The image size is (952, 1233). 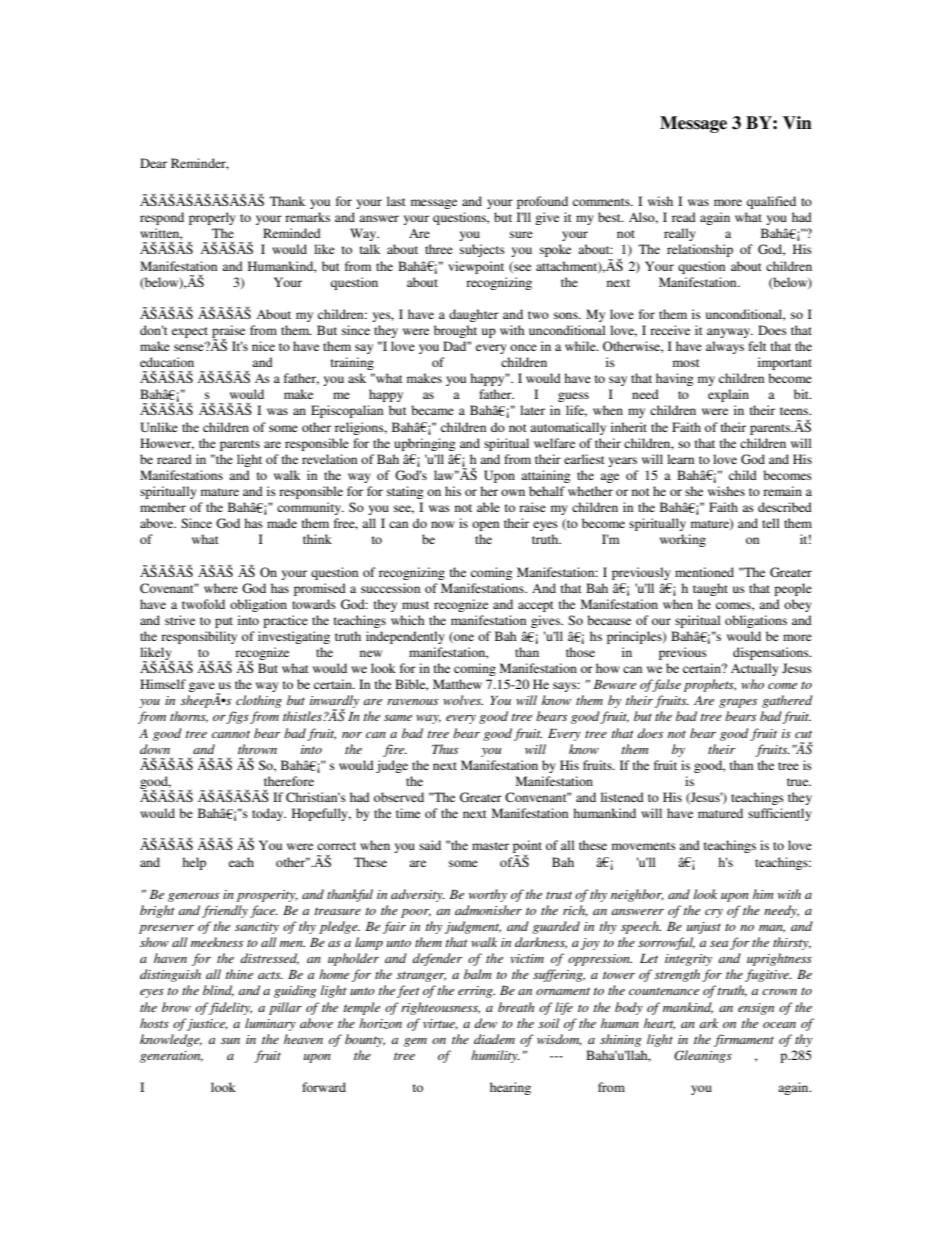 What do you see at coordinates (257, 749) in the screenshot?
I see `thrown` at bounding box center [257, 749].
